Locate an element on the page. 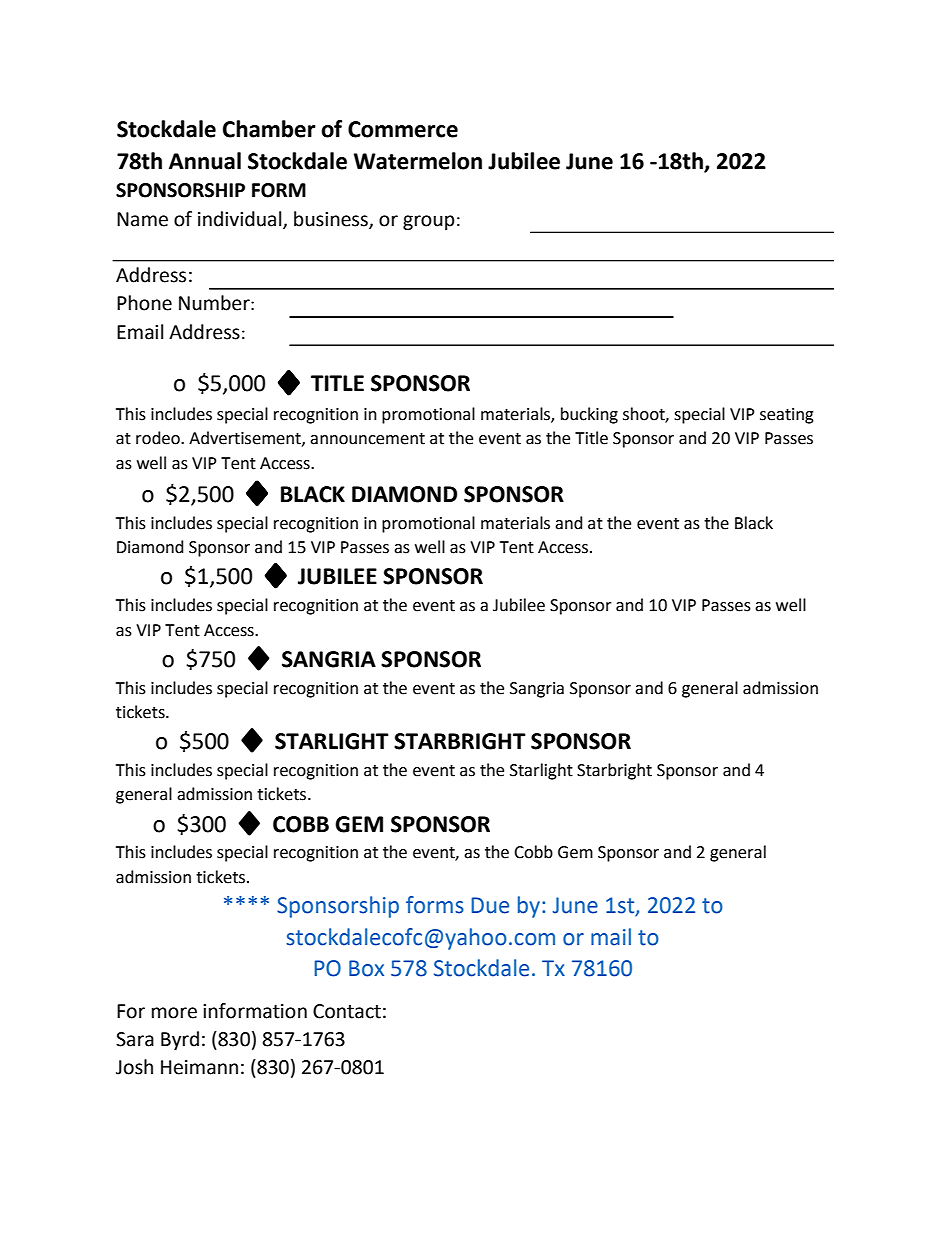  seating is located at coordinates (787, 416).
